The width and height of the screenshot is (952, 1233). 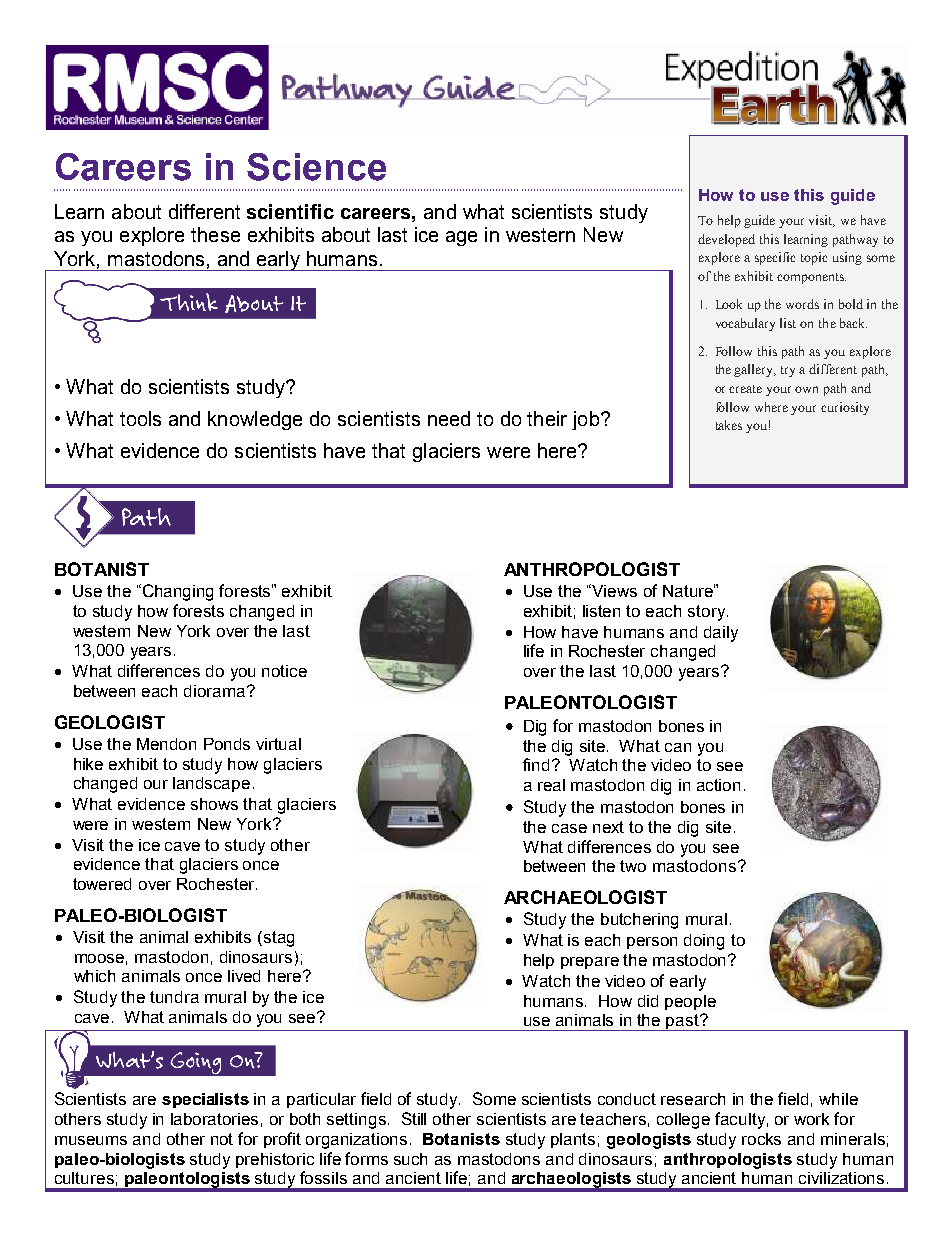 What do you see at coordinates (704, 942) in the screenshot?
I see `doing` at bounding box center [704, 942].
